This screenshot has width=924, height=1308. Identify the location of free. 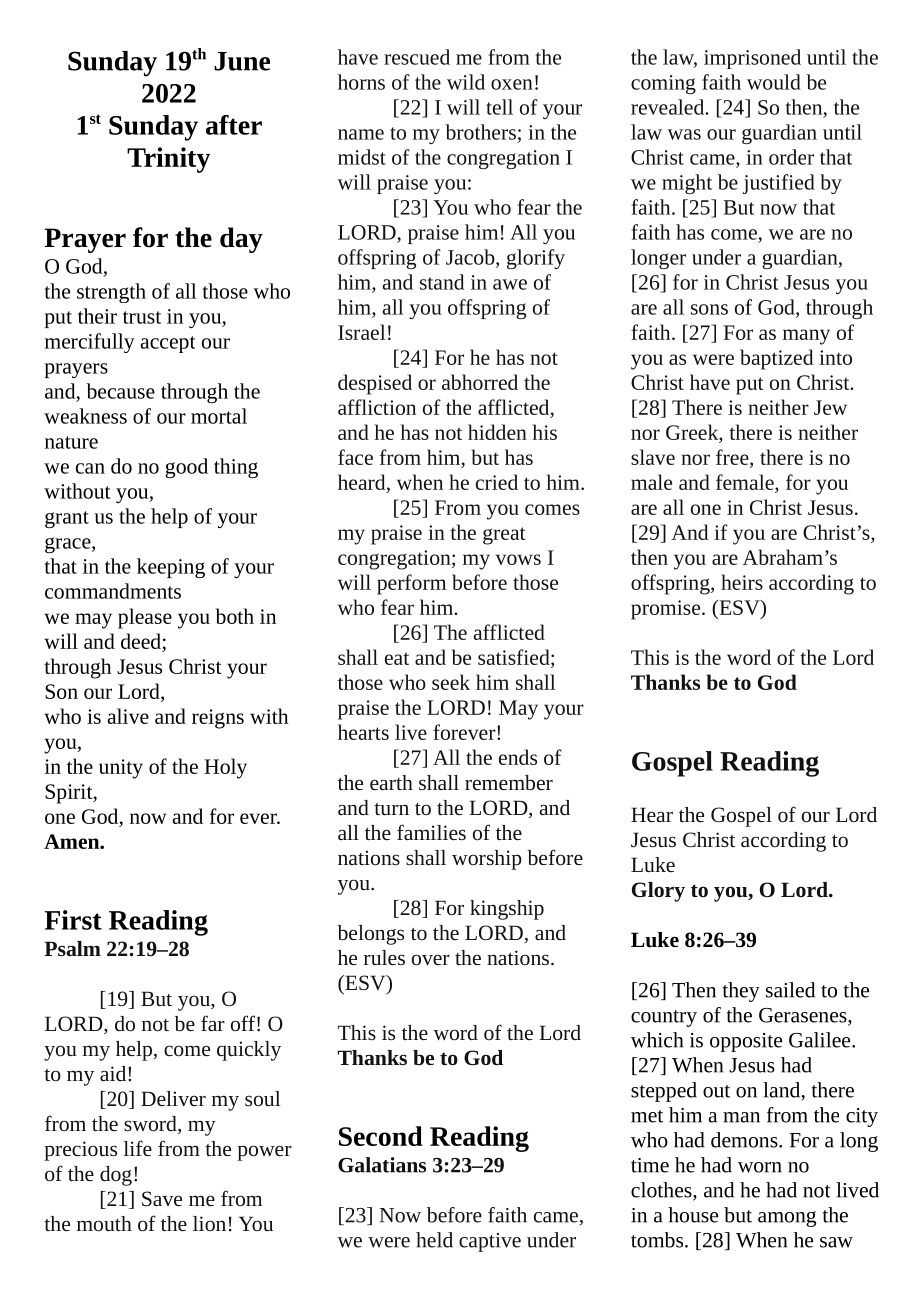
(733, 457).
